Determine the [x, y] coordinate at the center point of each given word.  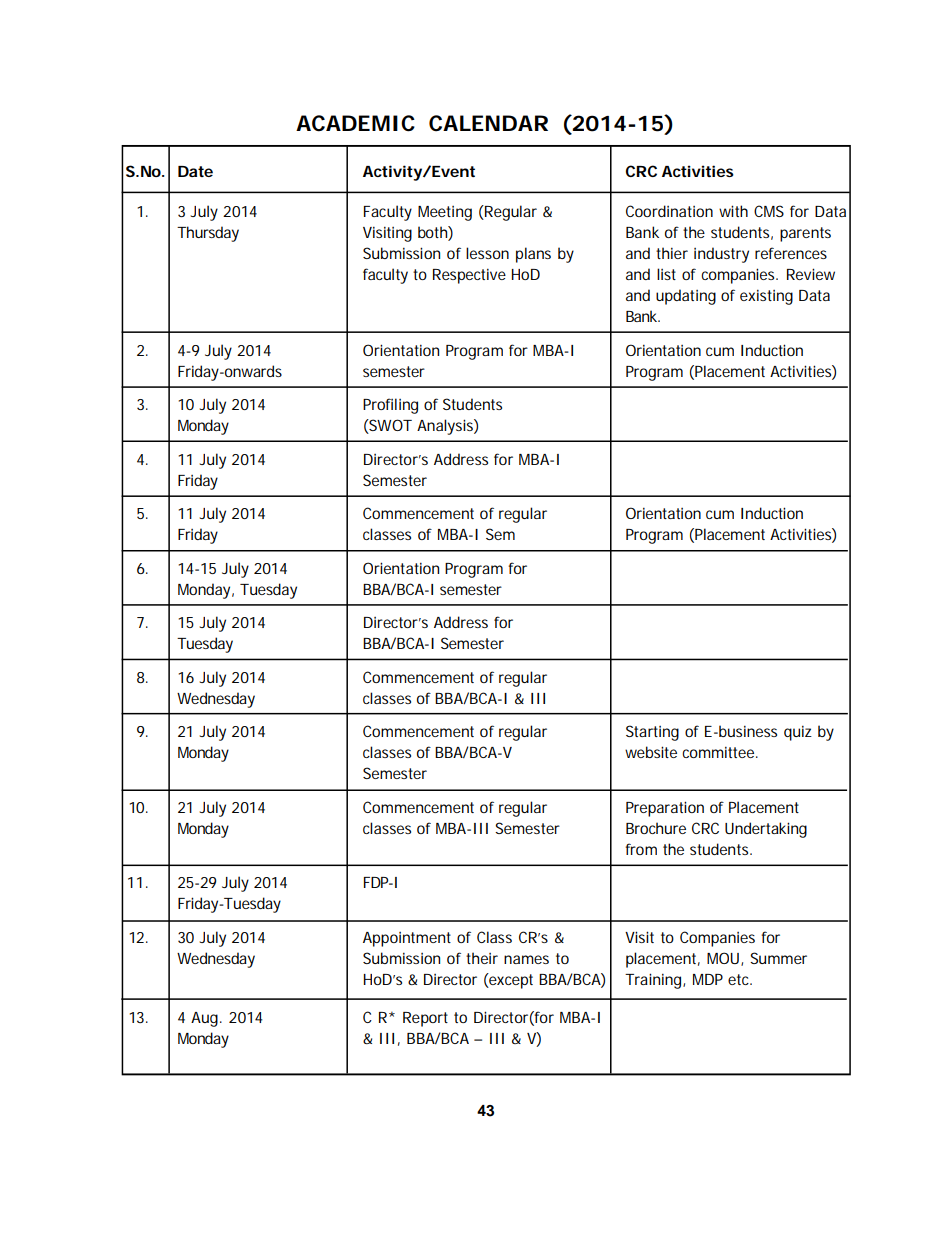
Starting [652, 733]
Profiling [390, 406]
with [733, 211]
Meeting [445, 213]
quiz [798, 733]
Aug [204, 1019]
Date [195, 171]
